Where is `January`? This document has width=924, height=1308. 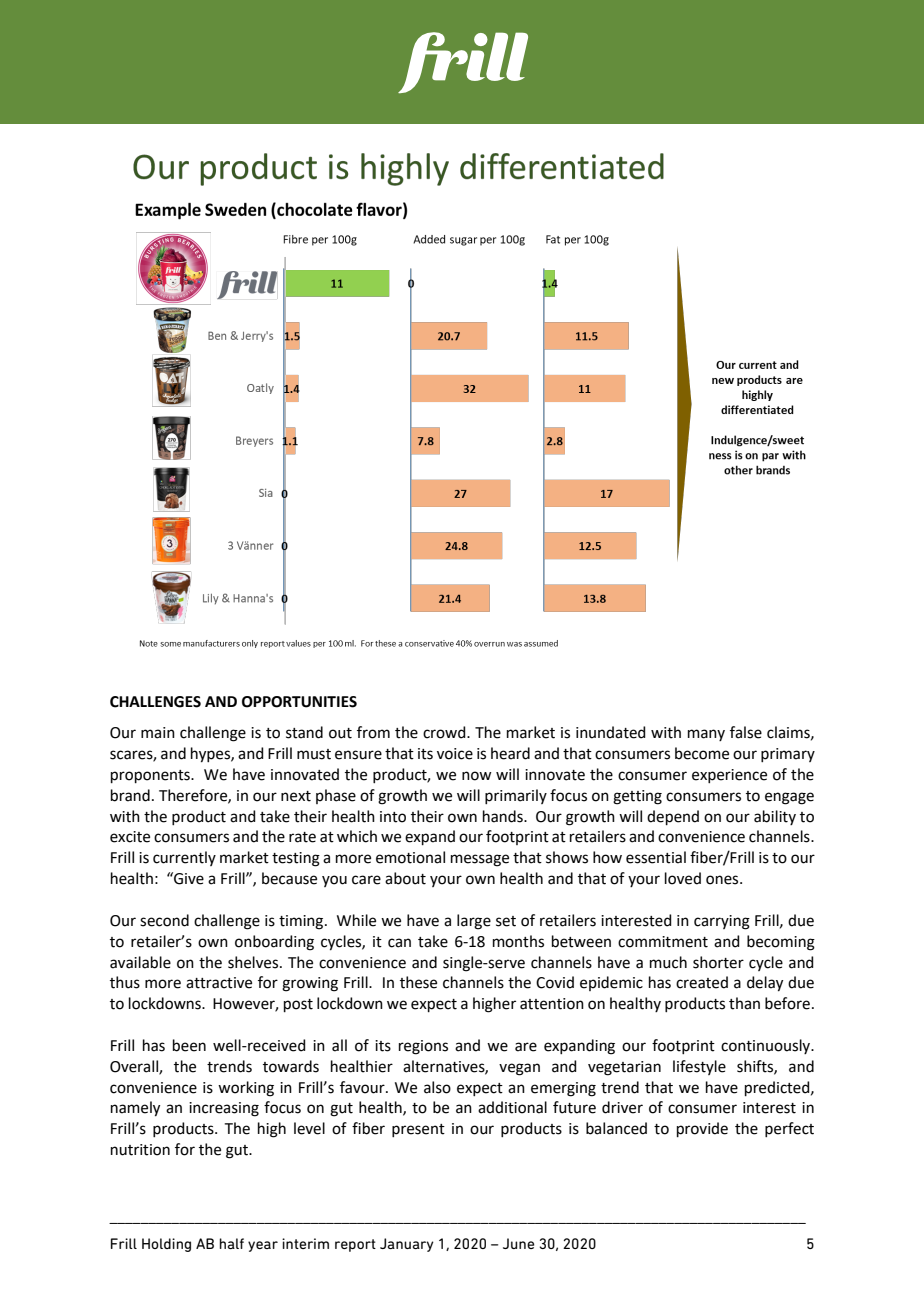
January is located at coordinates (407, 1245).
